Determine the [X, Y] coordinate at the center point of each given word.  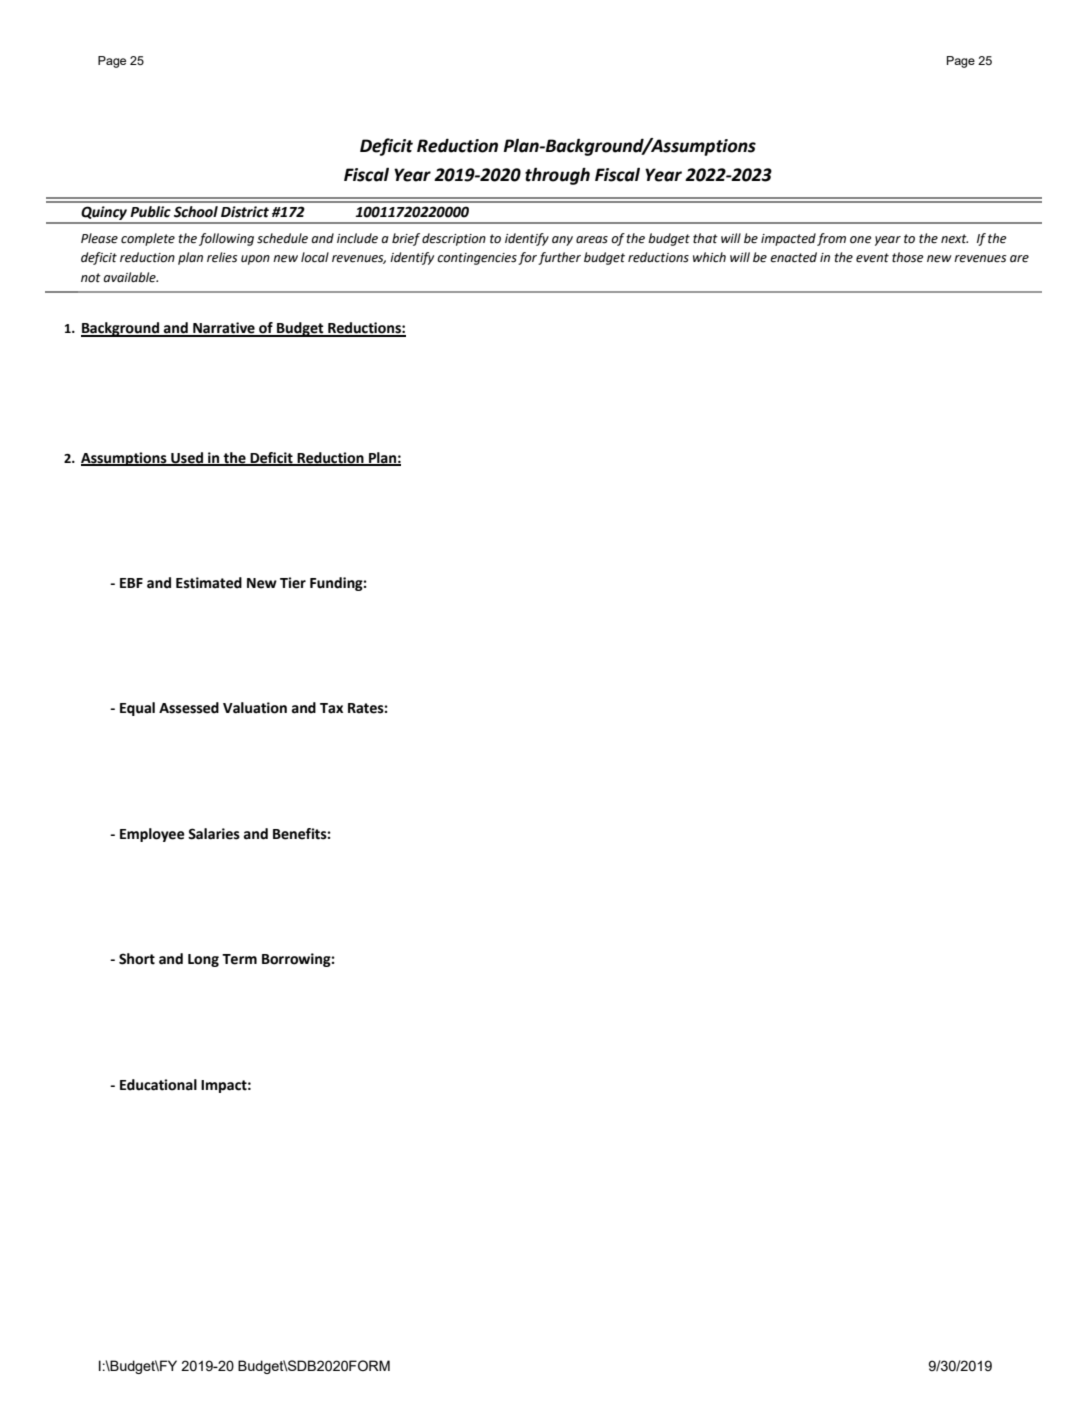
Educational [158, 1085]
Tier [293, 583]
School [196, 212]
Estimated [209, 583]
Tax [331, 708]
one [861, 240]
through [557, 176]
